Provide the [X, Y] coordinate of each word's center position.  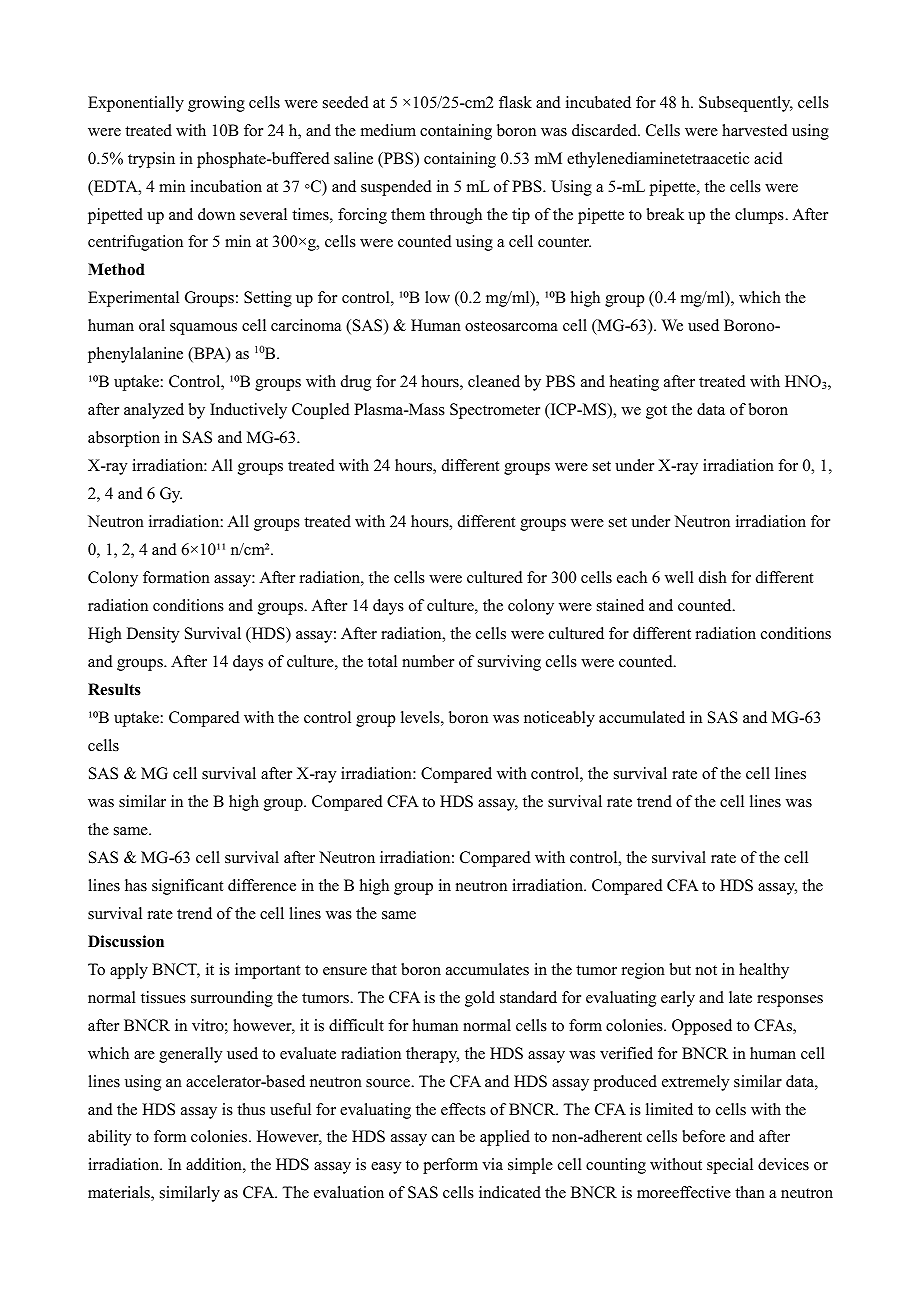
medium [388, 130]
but [680, 969]
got [656, 412]
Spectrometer [495, 411]
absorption [124, 439]
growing [216, 104]
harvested [755, 130]
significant [187, 887]
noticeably [559, 719]
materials [120, 1193]
